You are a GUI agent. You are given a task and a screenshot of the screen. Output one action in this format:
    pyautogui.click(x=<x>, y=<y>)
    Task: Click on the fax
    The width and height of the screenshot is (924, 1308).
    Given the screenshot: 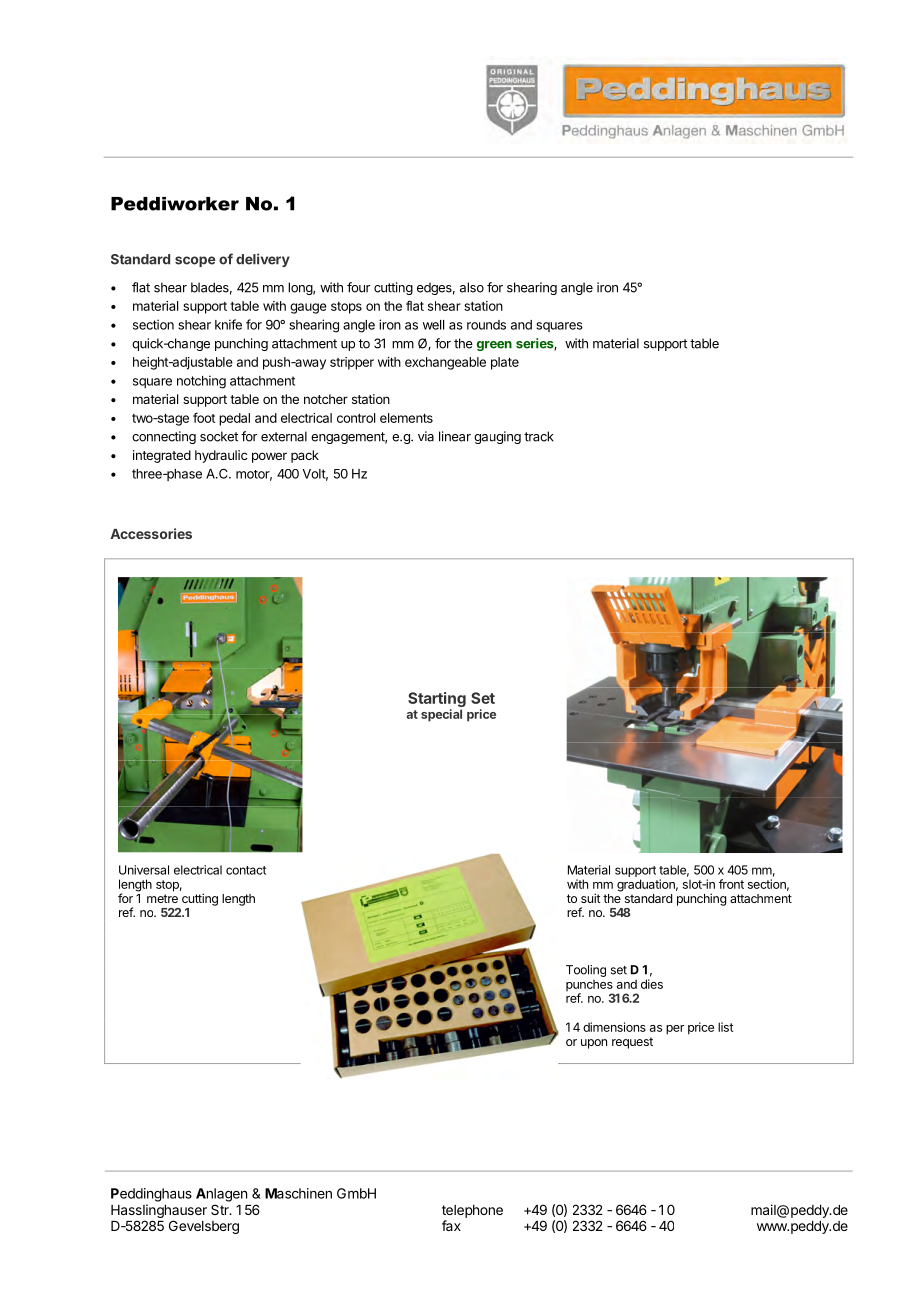 What is the action you would take?
    pyautogui.click(x=451, y=1225)
